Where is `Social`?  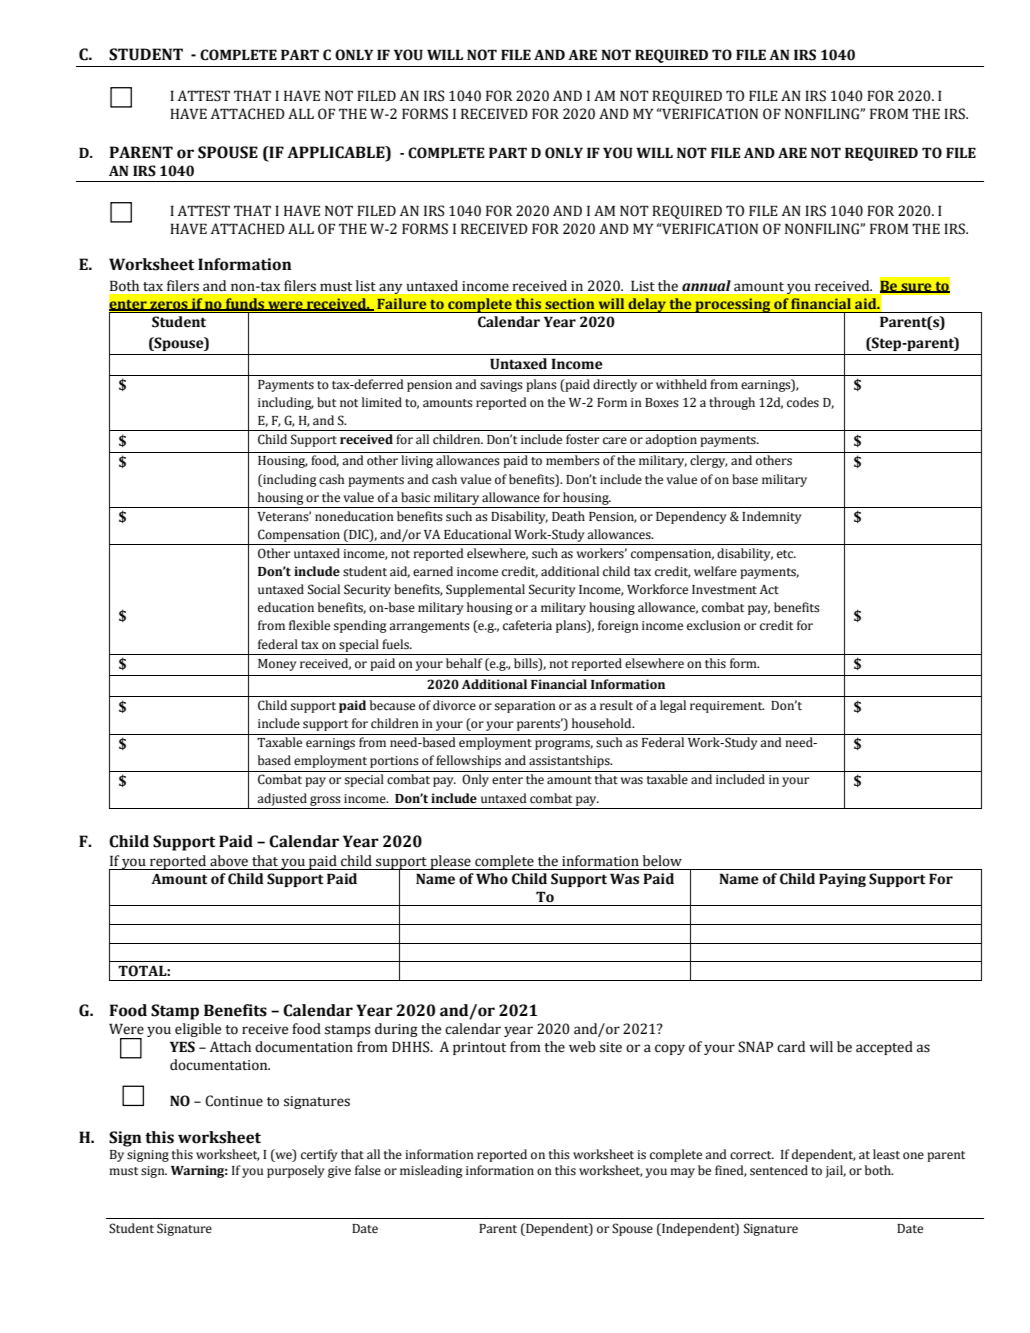
Social is located at coordinates (324, 589).
